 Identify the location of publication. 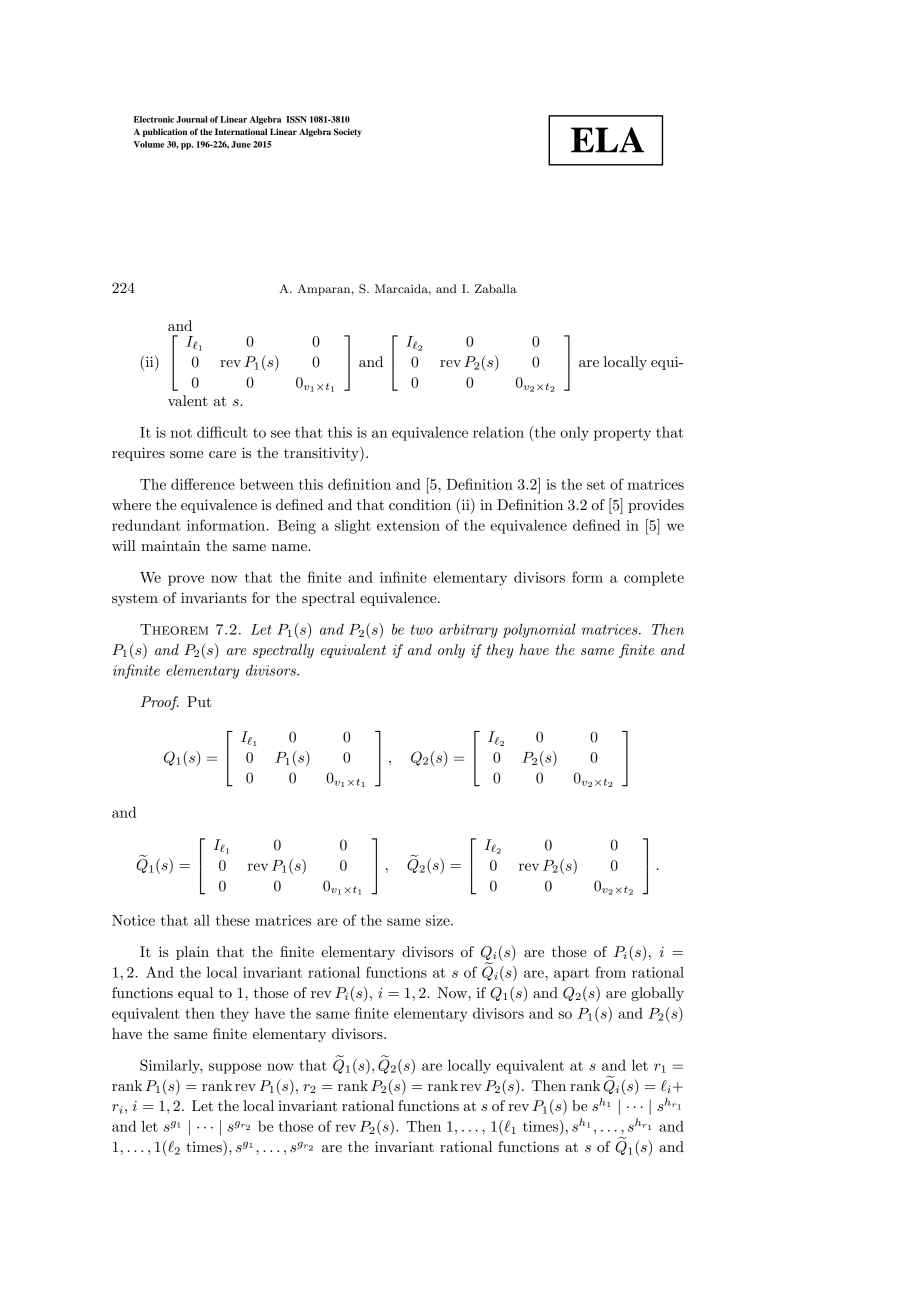
(165, 132).
